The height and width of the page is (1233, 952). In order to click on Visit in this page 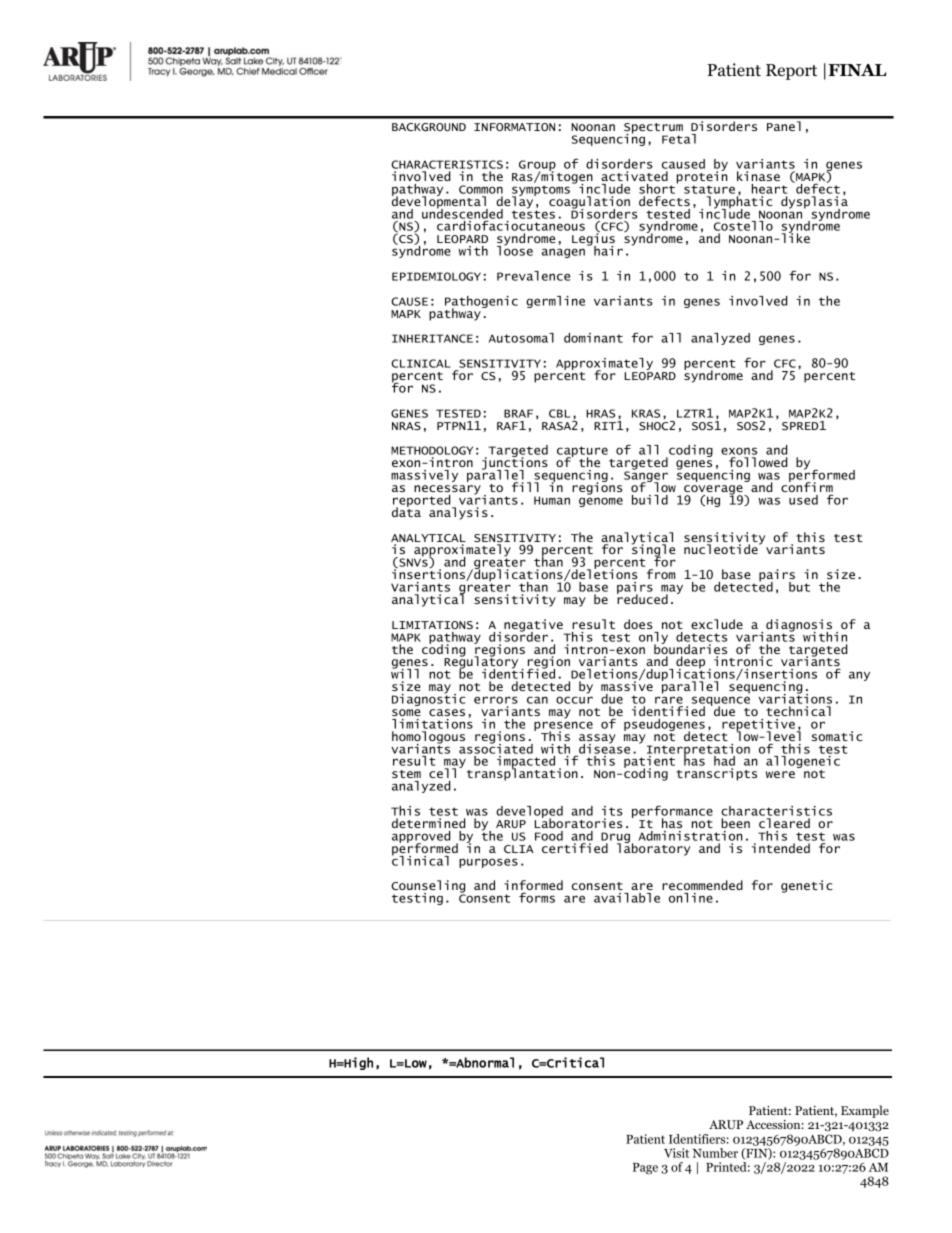, I will do `click(676, 1153)`.
